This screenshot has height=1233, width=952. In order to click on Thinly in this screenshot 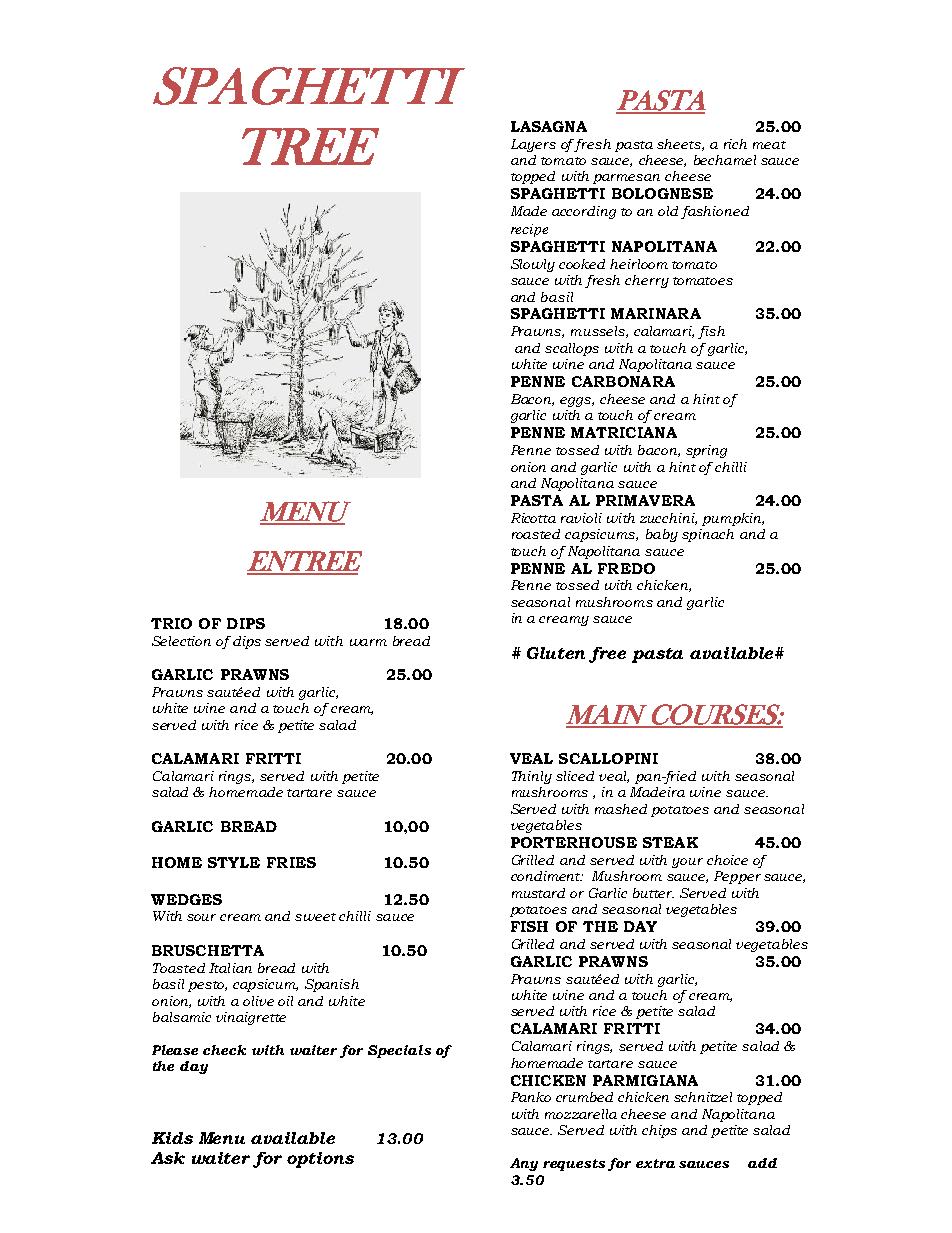, I will do `click(532, 777)`.
